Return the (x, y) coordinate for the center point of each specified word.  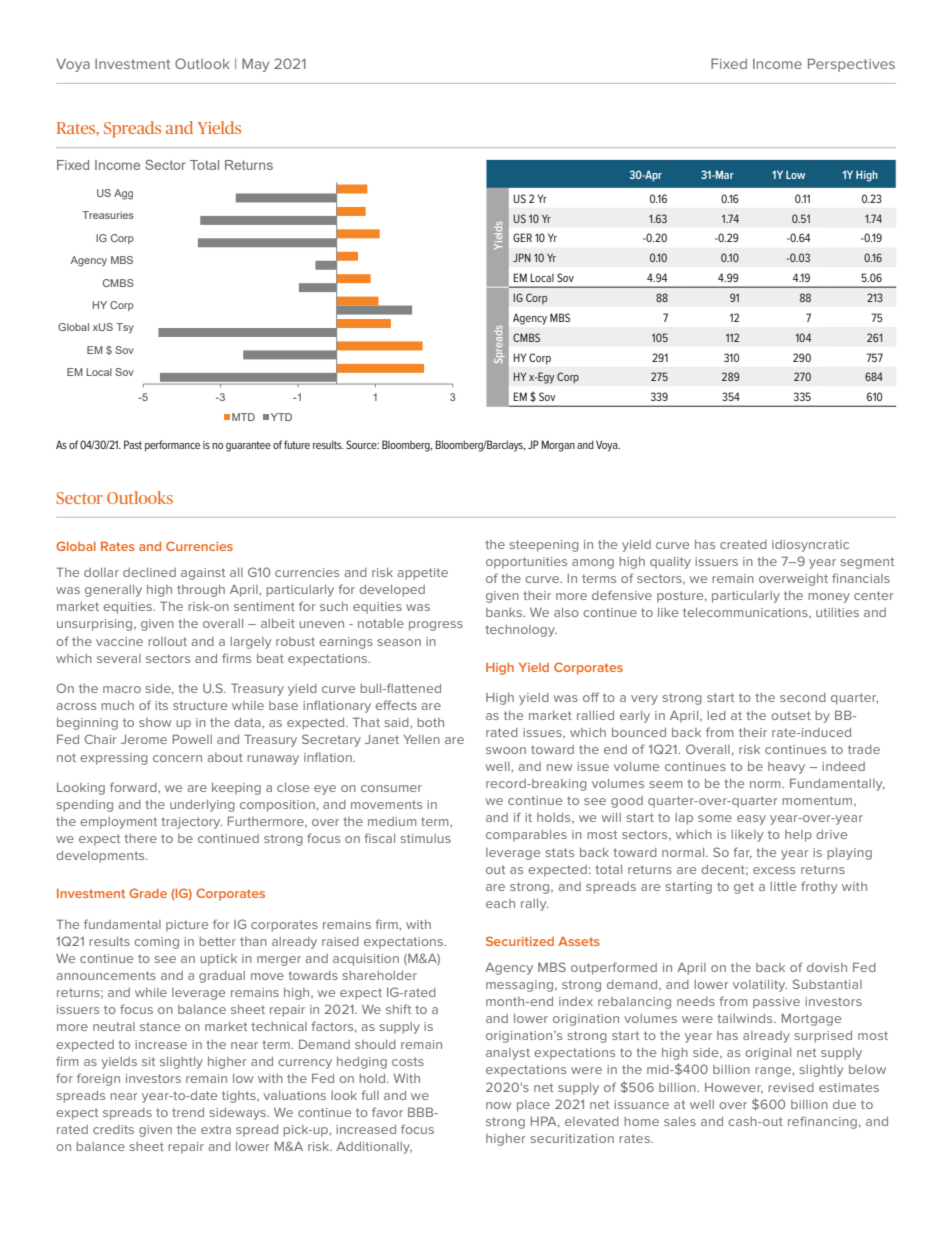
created (743, 544)
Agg (123, 194)
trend (188, 1112)
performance (172, 446)
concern (177, 758)
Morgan (558, 446)
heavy (786, 768)
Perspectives (851, 65)
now (498, 1105)
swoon (506, 750)
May (255, 65)
